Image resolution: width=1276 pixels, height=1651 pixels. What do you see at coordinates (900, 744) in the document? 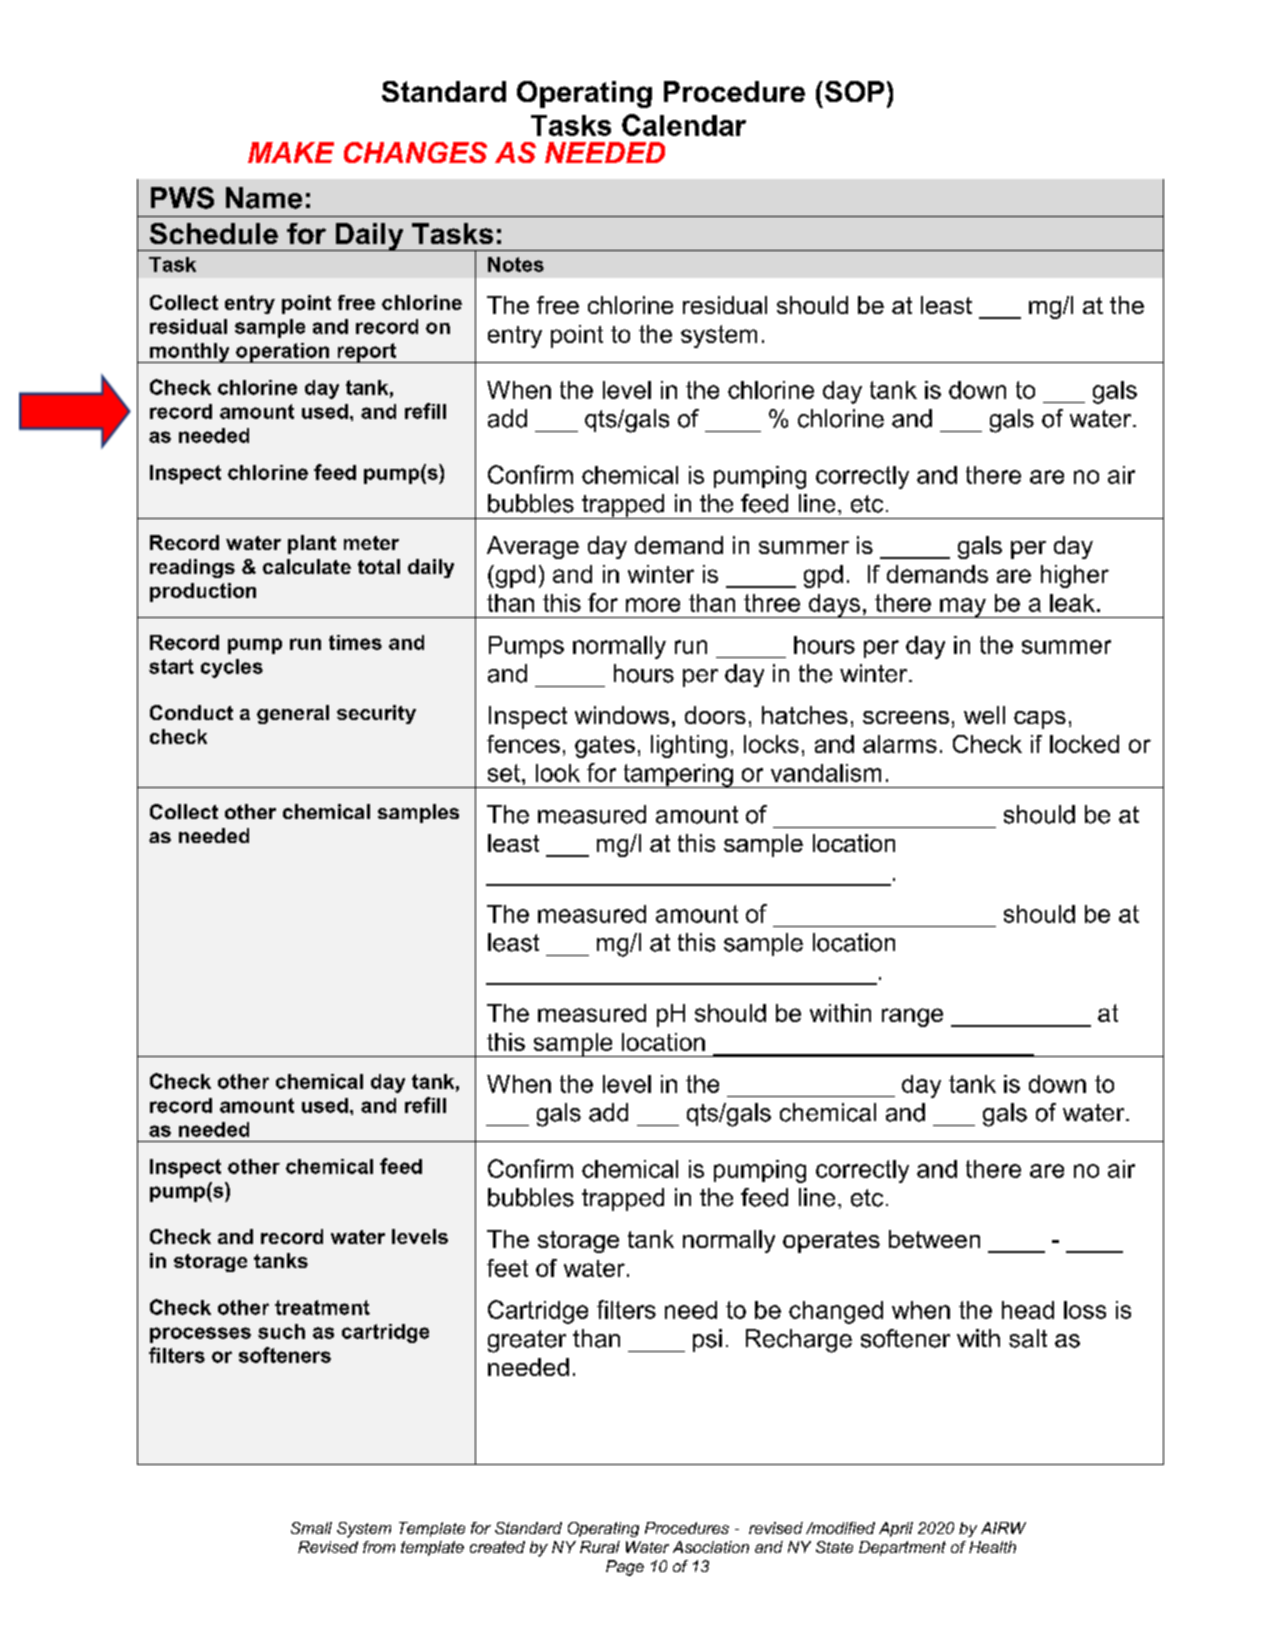
I see `alarms` at bounding box center [900, 744].
